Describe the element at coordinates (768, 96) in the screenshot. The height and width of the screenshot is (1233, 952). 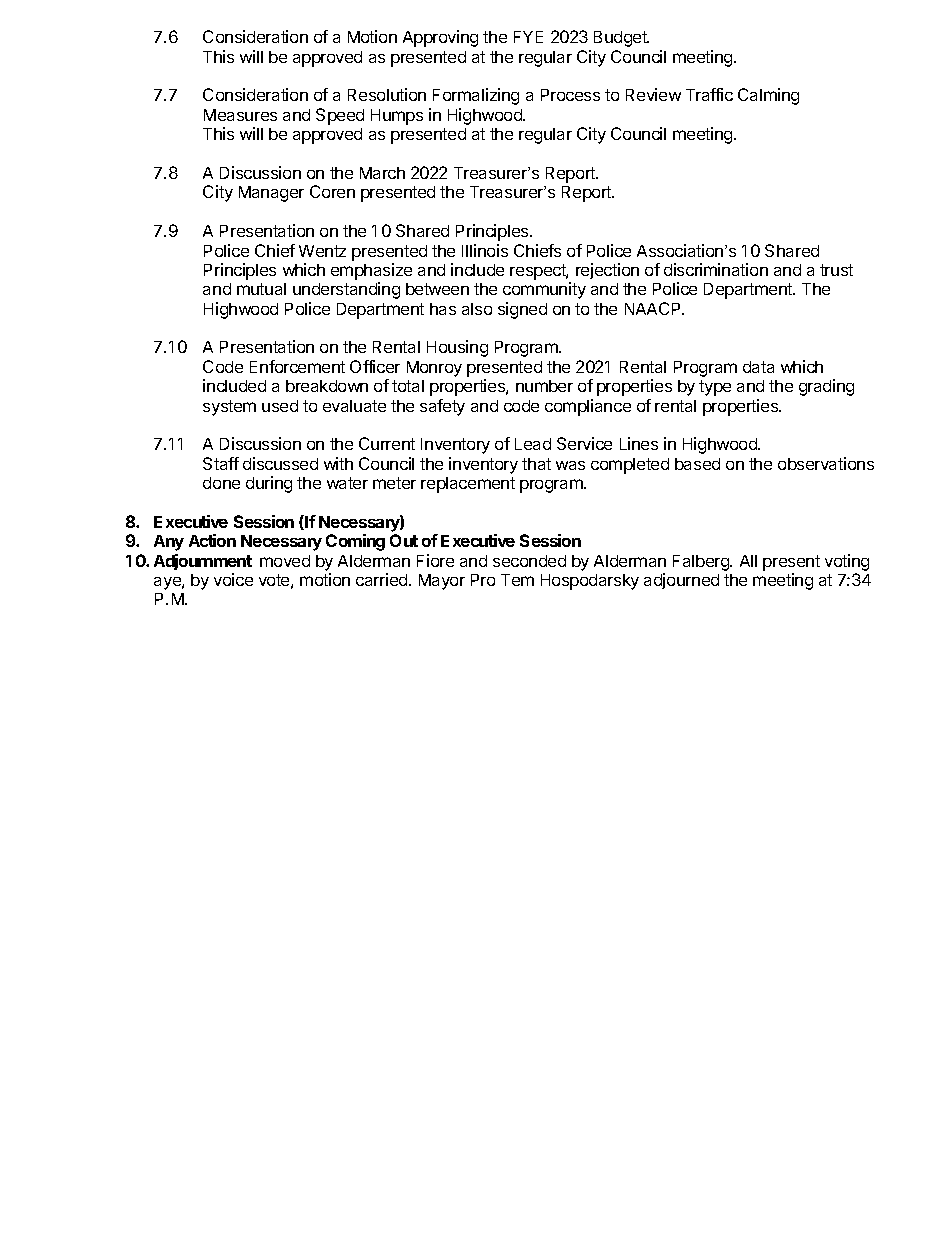
I see `Calming` at that location.
